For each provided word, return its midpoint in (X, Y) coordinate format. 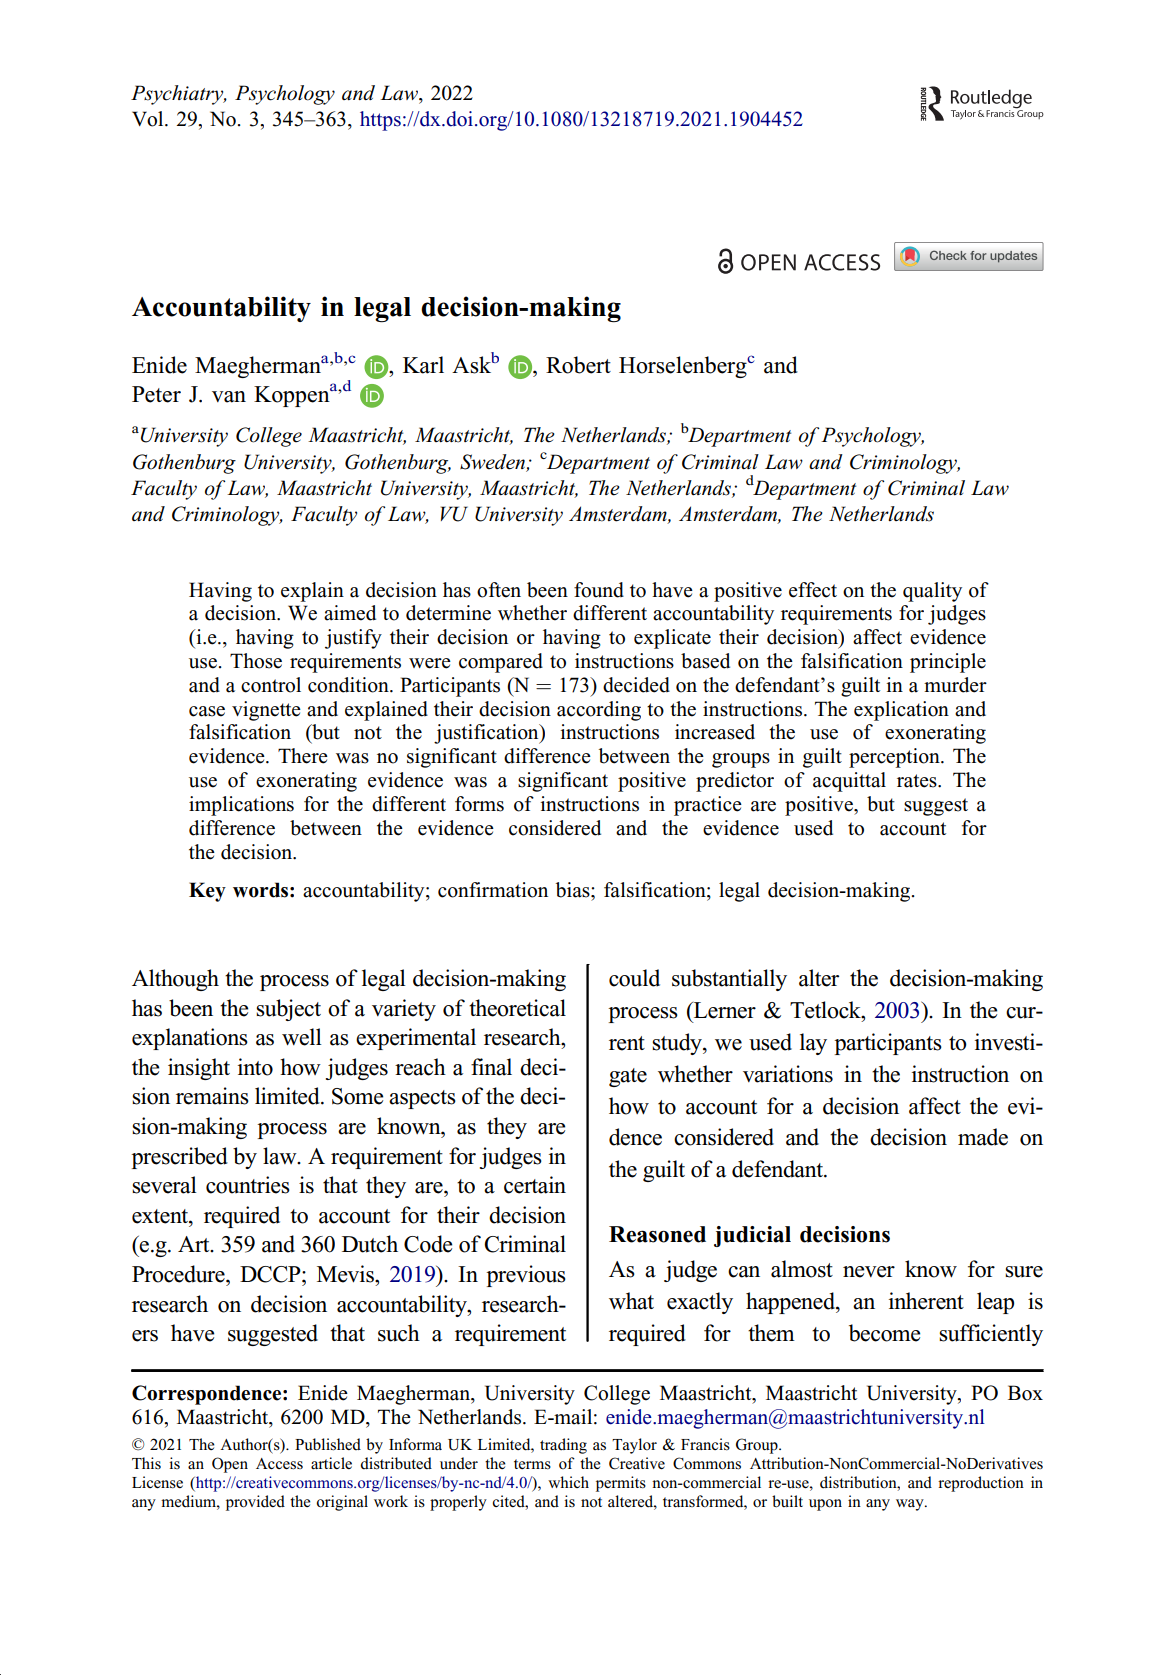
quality (932, 592)
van (229, 397)
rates (918, 781)
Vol (149, 119)
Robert (578, 365)
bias (574, 890)
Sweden (492, 462)
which (568, 1482)
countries (248, 1185)
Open (230, 1465)
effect (813, 590)
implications (241, 806)
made (983, 1137)
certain (535, 1185)
